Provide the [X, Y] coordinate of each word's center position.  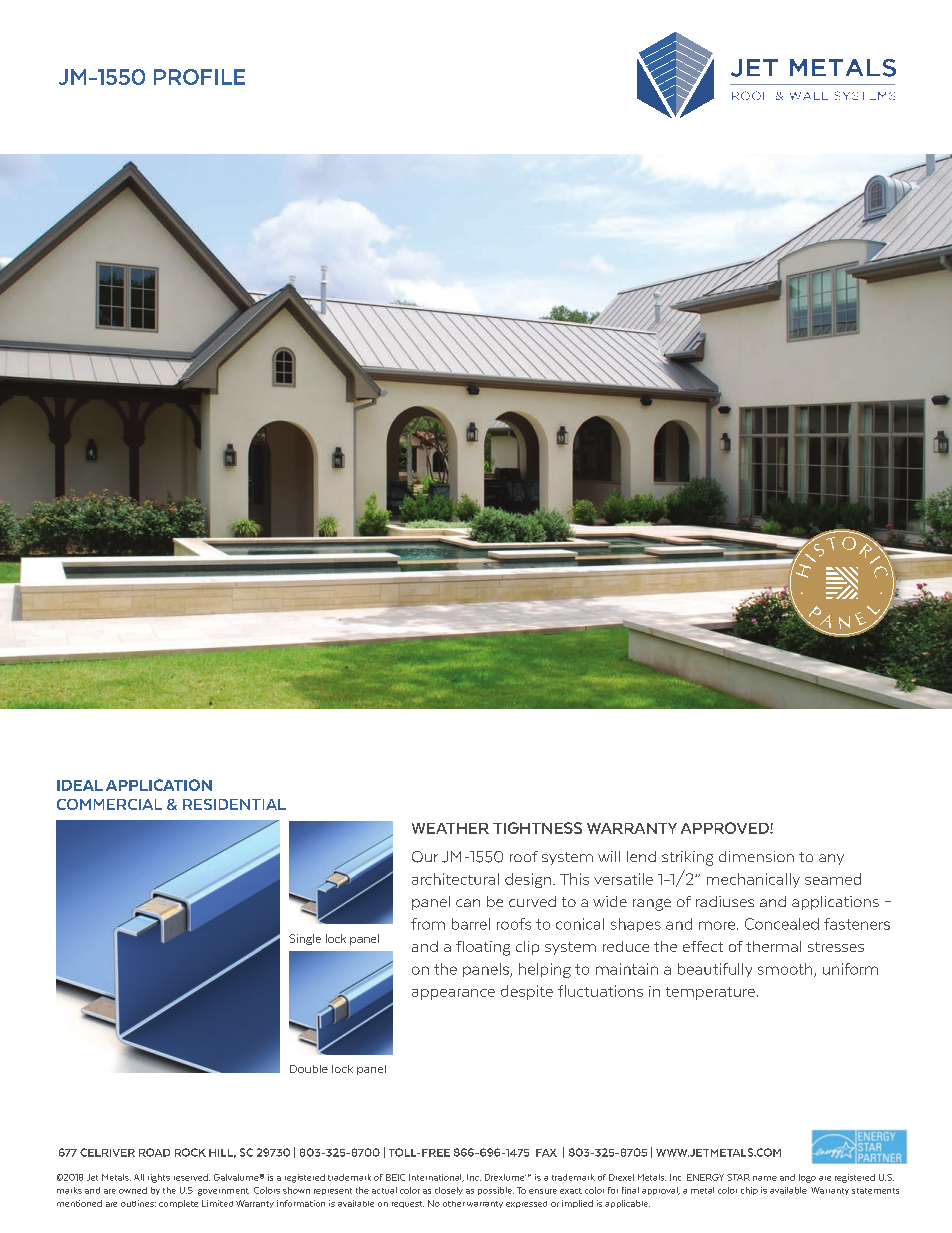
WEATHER [450, 828]
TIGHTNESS [537, 828]
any [831, 859]
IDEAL [80, 785]
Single [305, 939]
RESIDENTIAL [234, 804]
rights [159, 1178]
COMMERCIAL [109, 804]
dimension [756, 856]
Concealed [782, 924]
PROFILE [199, 77]
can [468, 903]
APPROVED [726, 828]
